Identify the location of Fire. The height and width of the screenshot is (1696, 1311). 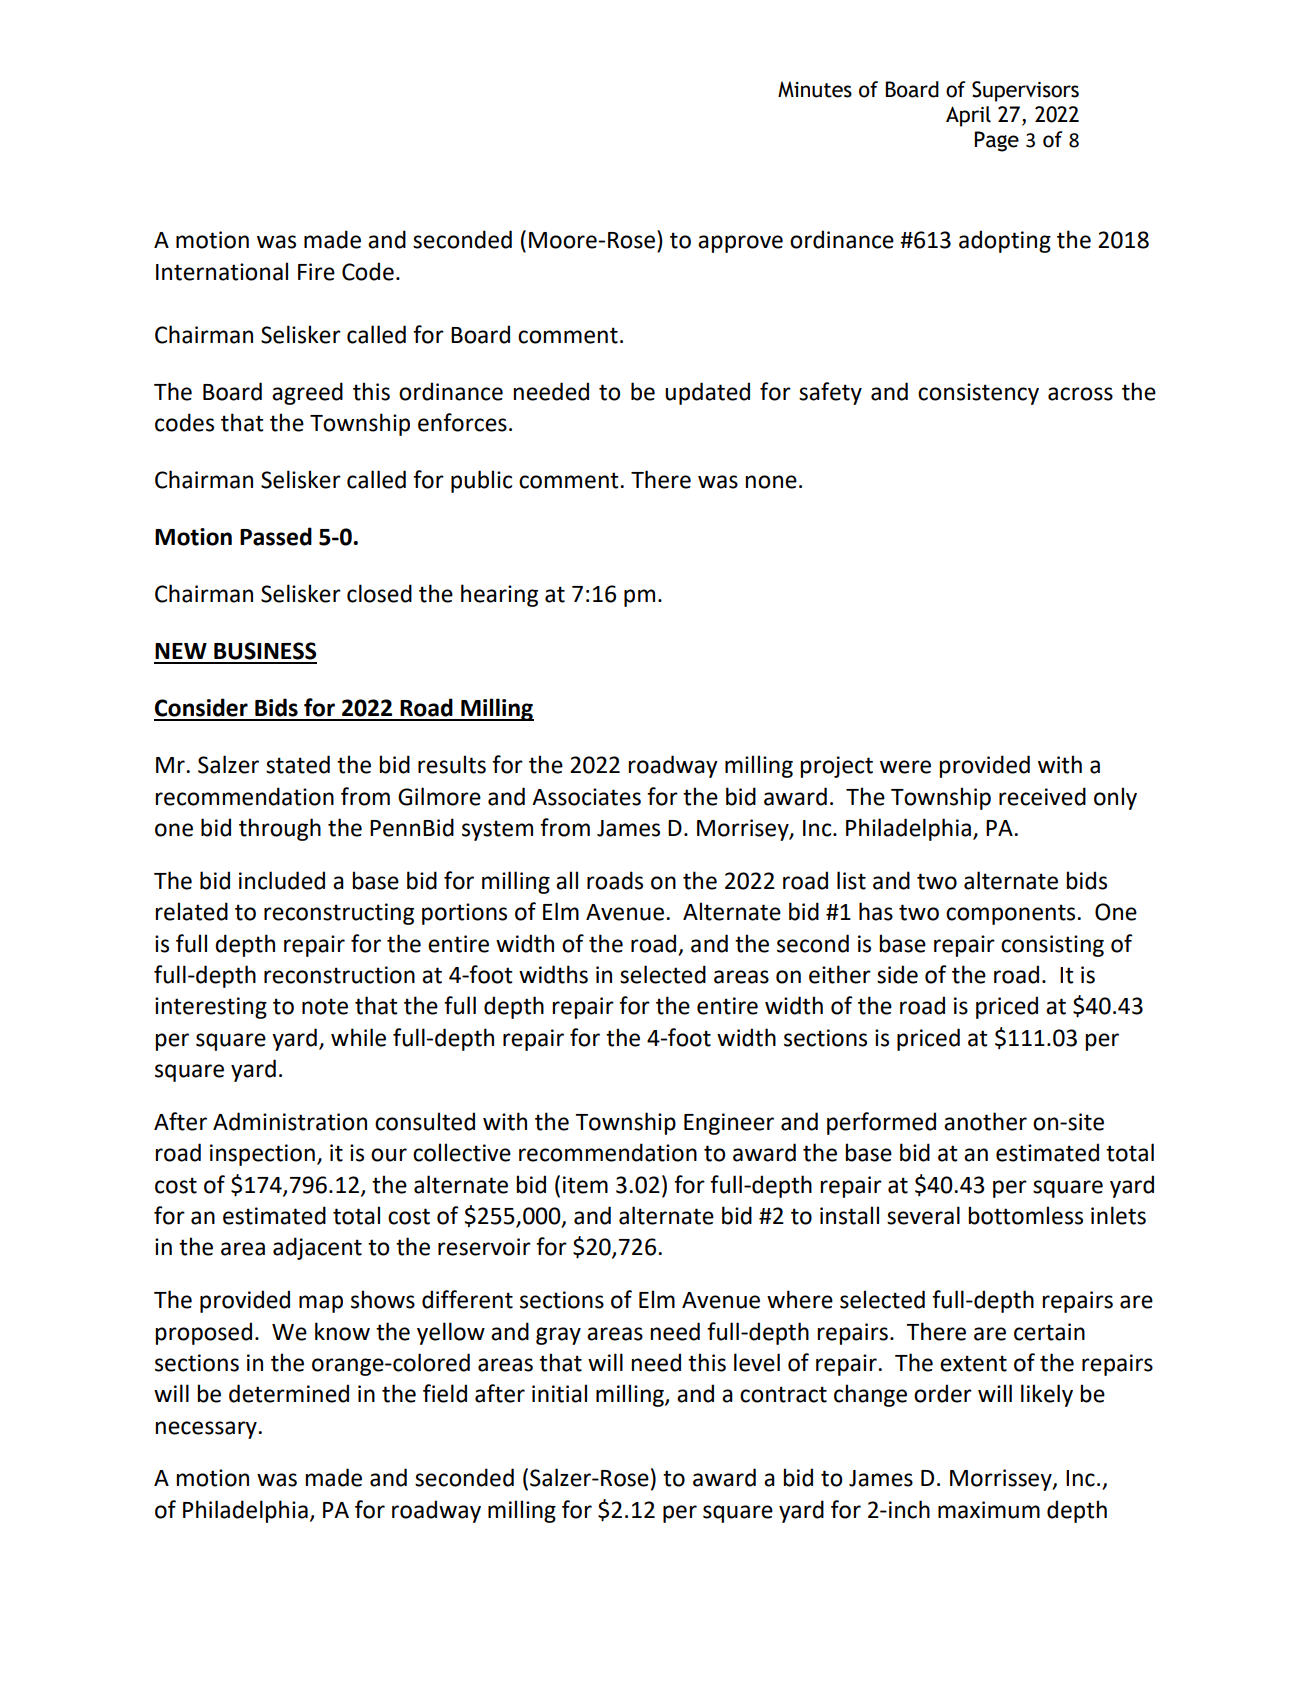
(316, 272).
